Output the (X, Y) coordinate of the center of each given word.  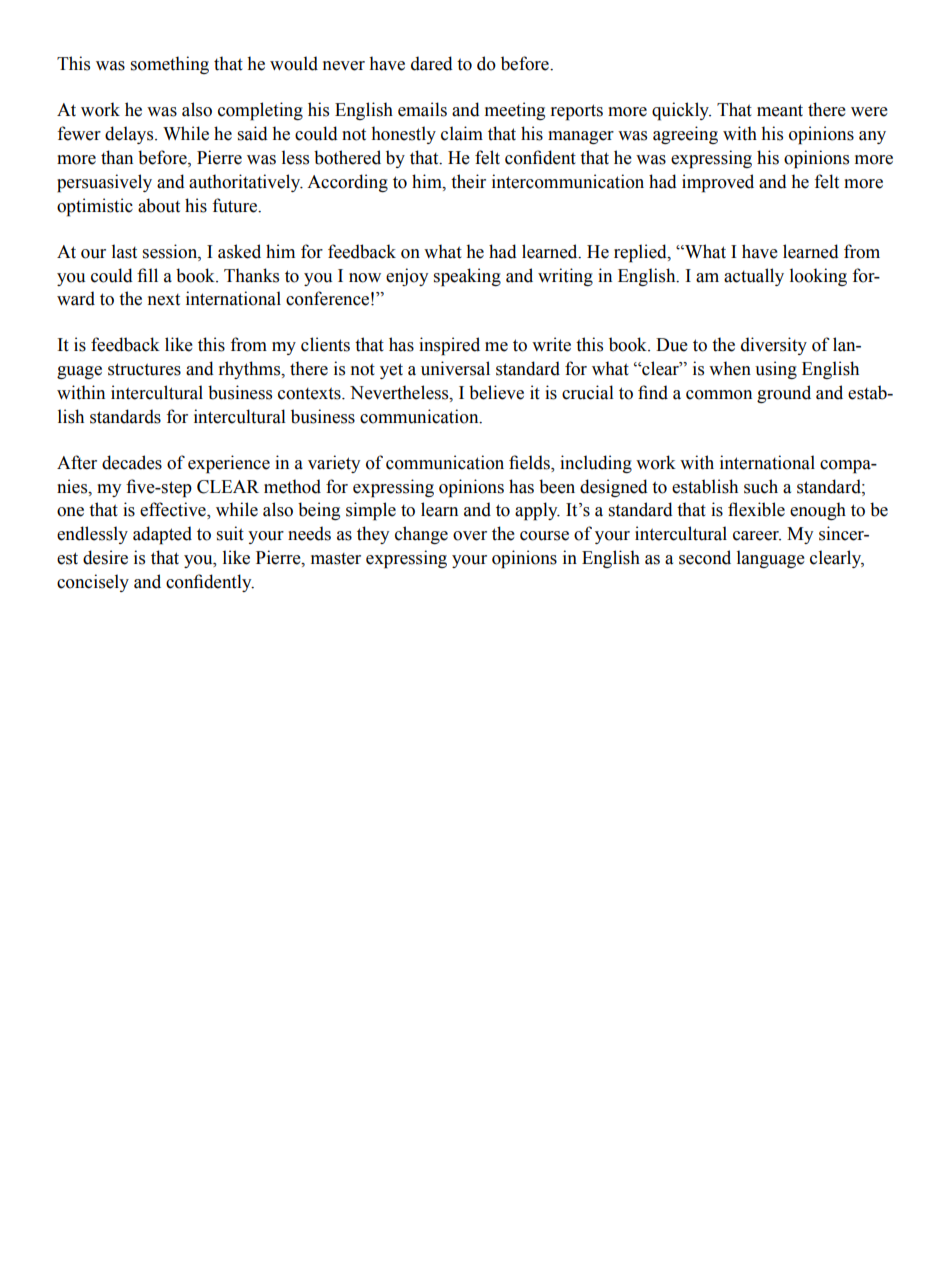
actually (754, 277)
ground (784, 394)
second (705, 557)
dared (432, 63)
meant (780, 110)
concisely (93, 583)
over (470, 536)
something (170, 65)
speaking (467, 277)
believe (496, 392)
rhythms (251, 370)
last (124, 251)
